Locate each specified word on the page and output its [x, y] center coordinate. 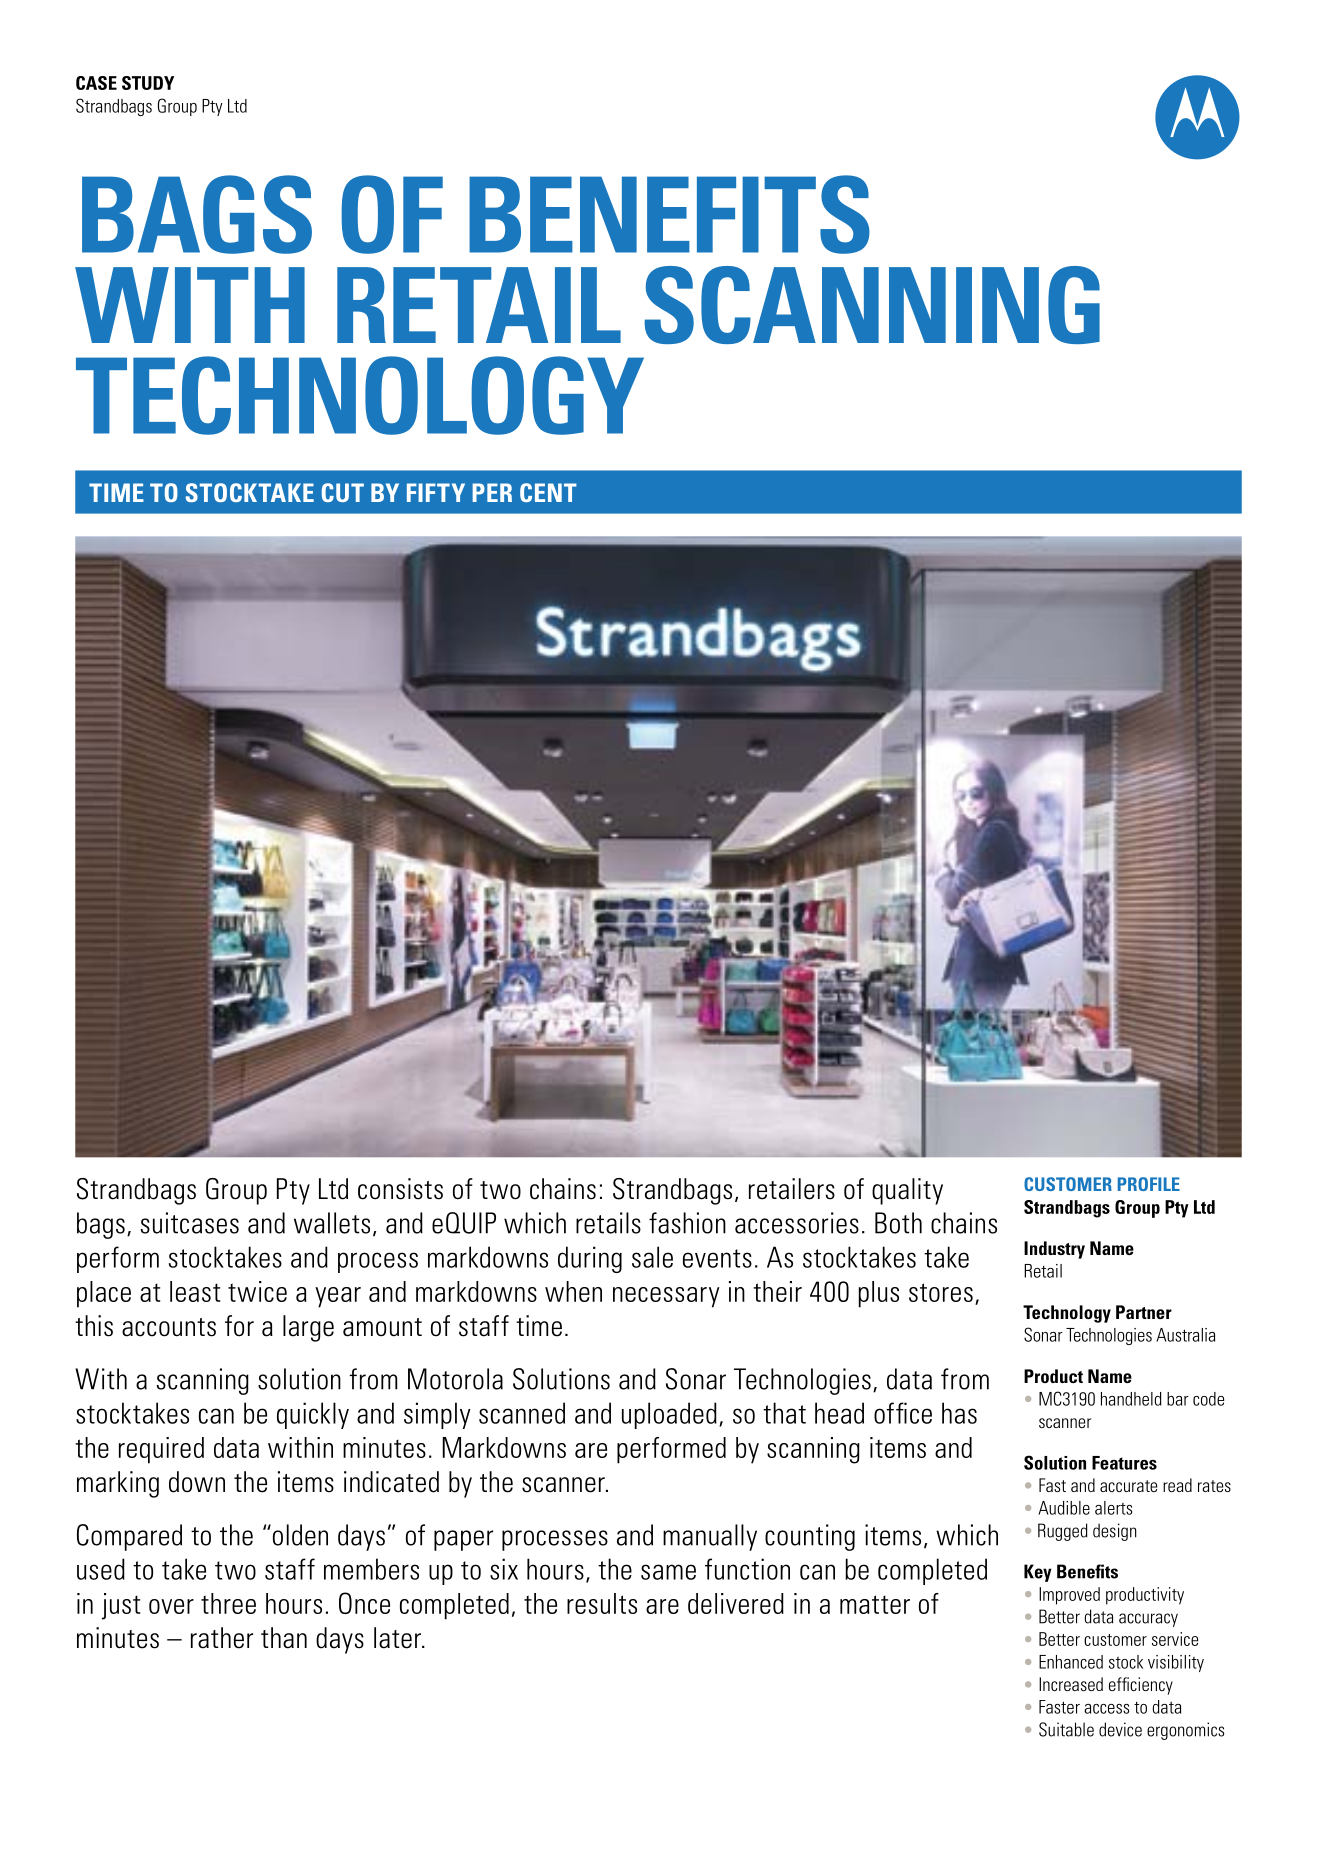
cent [548, 492]
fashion [687, 1223]
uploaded [669, 1415]
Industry [1054, 1250]
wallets [332, 1223]
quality [907, 1191]
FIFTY [436, 492]
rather [222, 1638]
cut [343, 492]
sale [652, 1257]
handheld [1131, 1399]
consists [400, 1189]
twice [257, 1291]
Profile [1149, 1184]
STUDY [148, 83]
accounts [169, 1327]
